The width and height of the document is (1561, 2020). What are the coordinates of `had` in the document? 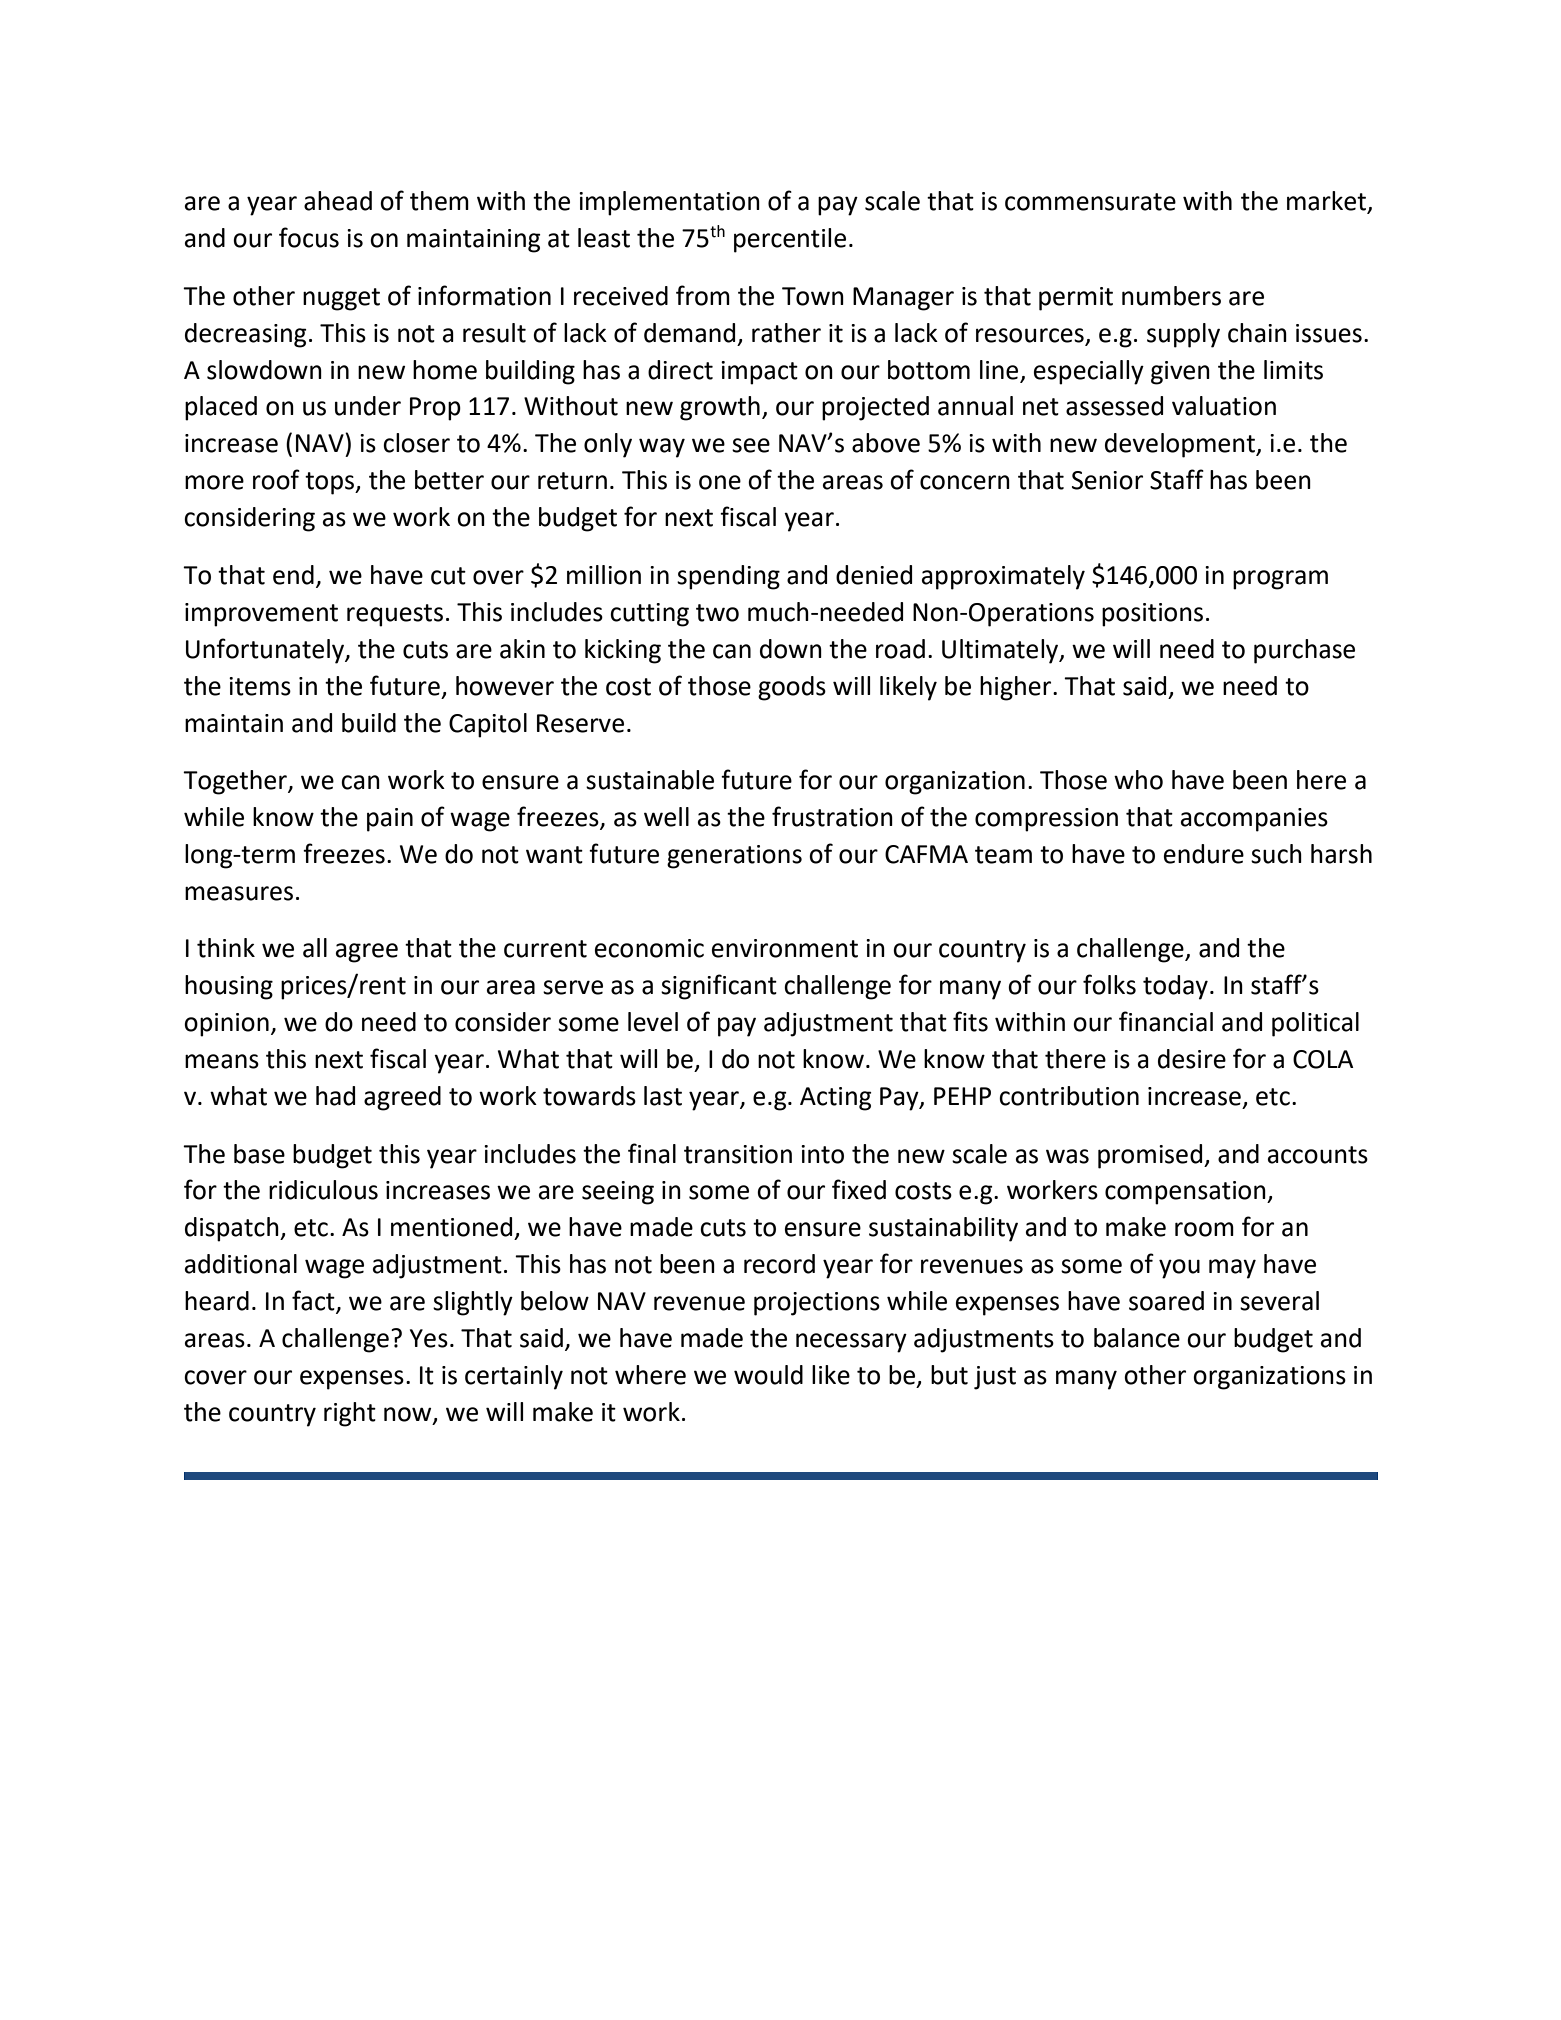 It's located at (335, 1096).
